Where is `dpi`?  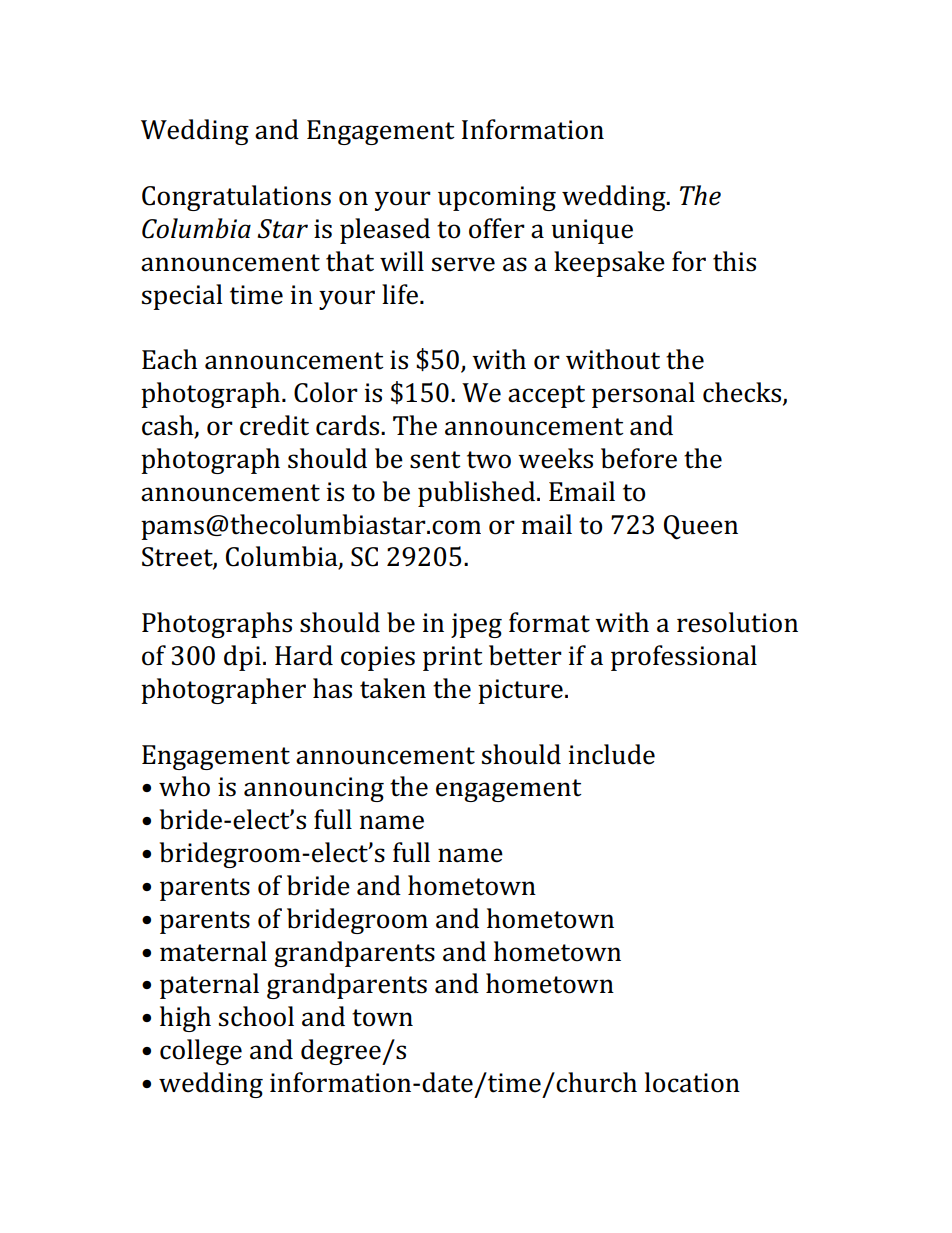
dpi is located at coordinates (242, 658).
